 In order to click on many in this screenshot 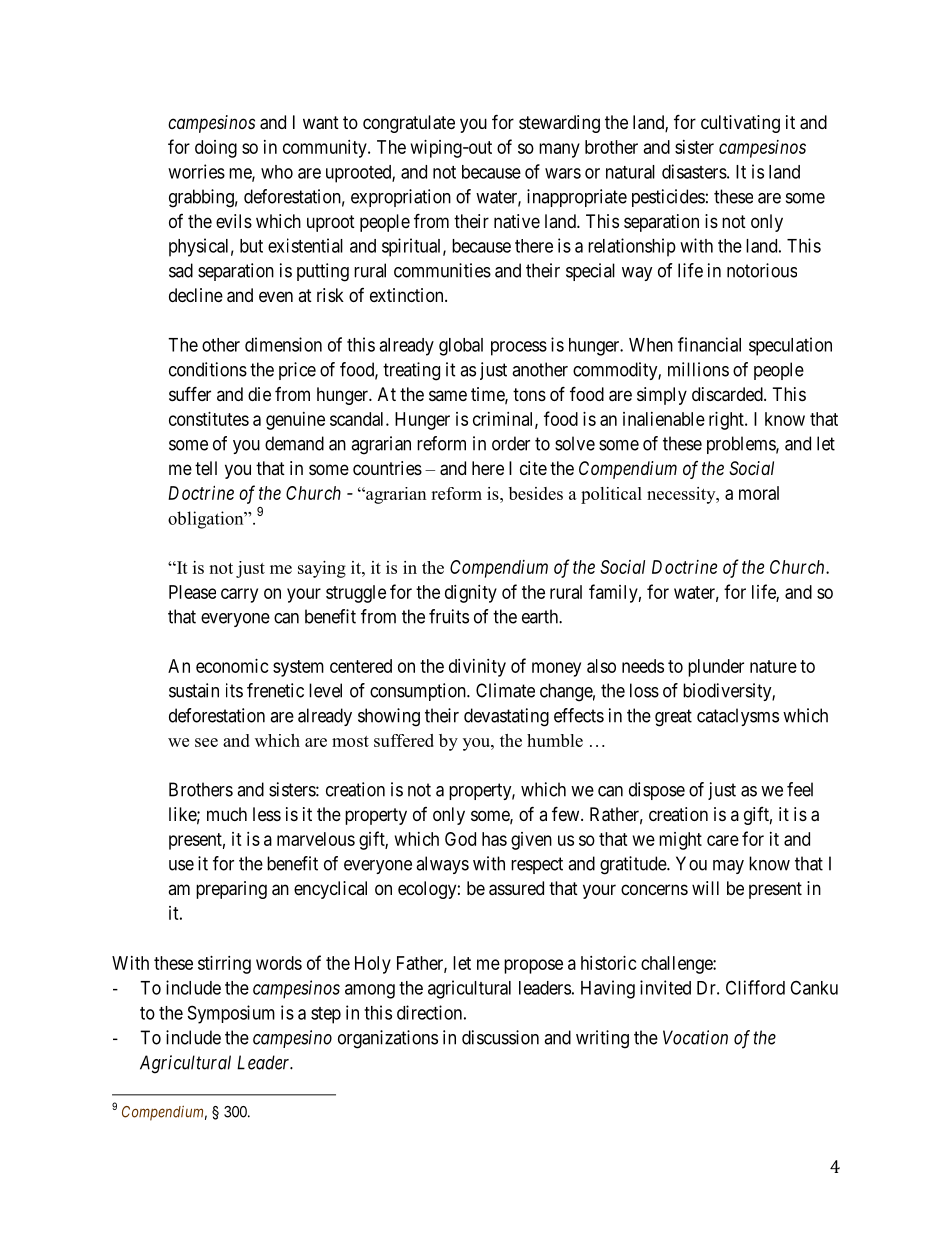, I will do `click(559, 150)`.
